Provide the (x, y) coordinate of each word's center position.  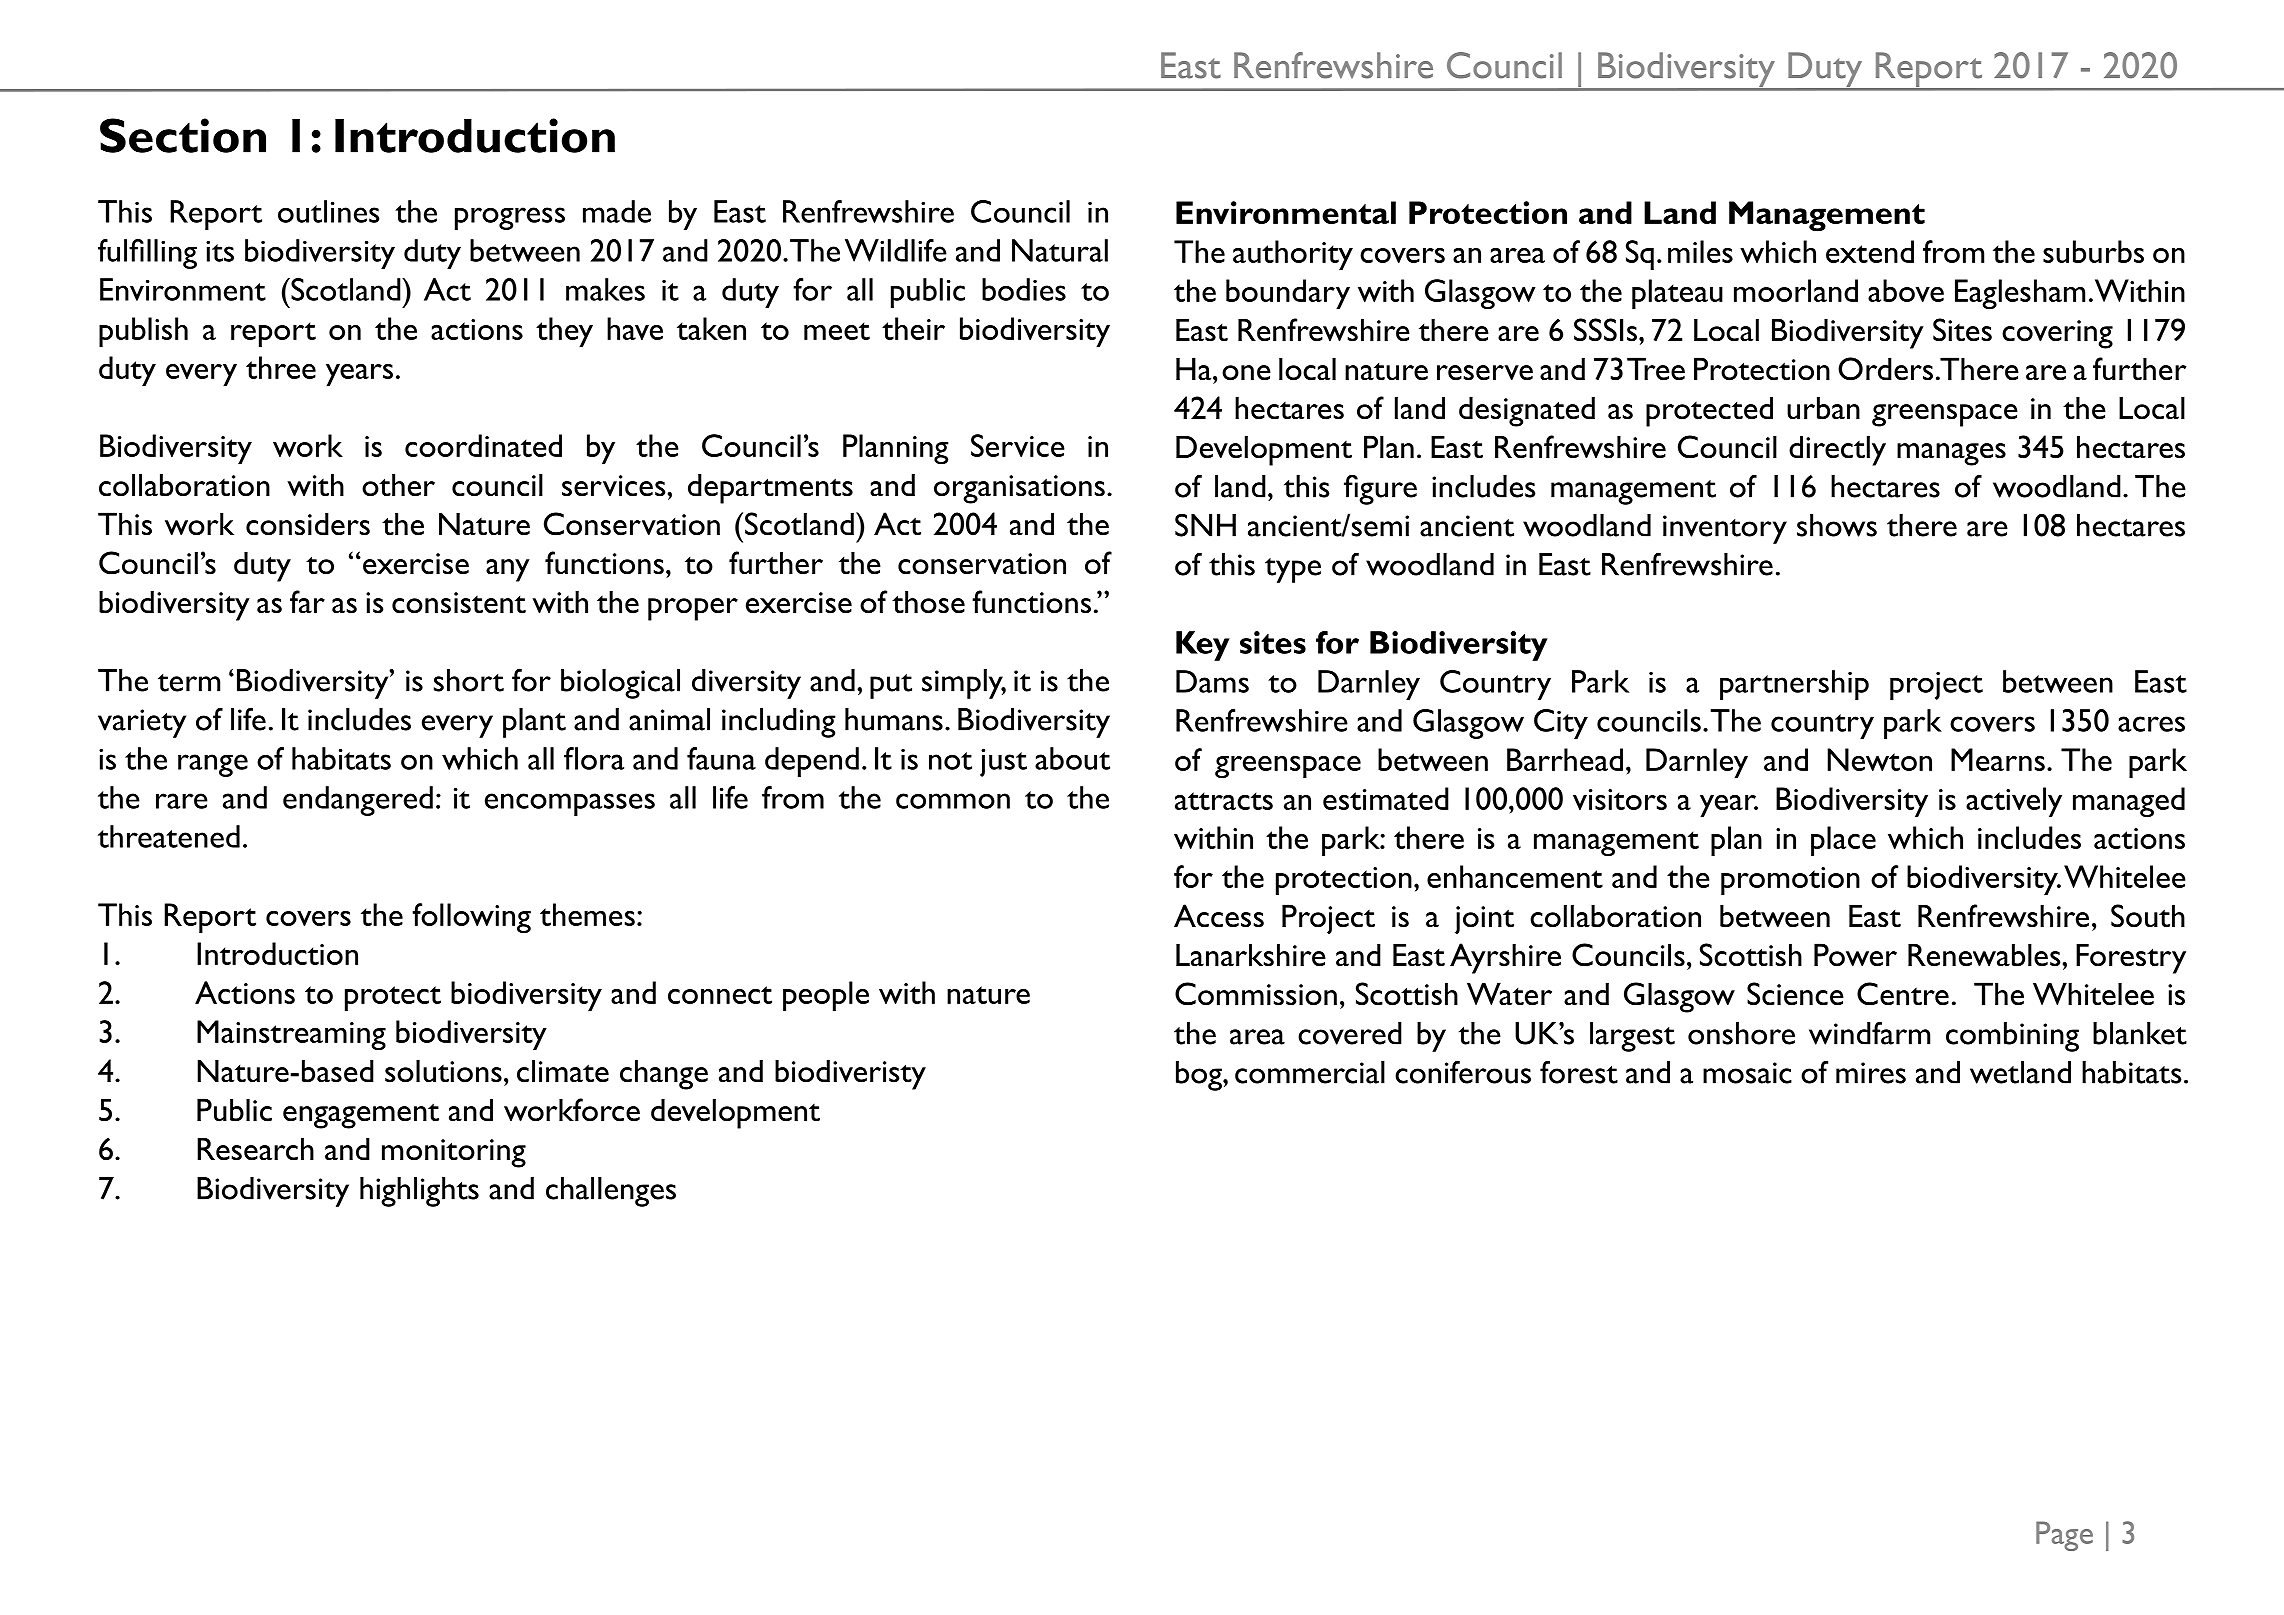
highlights (419, 1192)
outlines (328, 211)
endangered (358, 801)
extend (1870, 251)
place (1843, 841)
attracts (1224, 801)
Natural (1060, 250)
